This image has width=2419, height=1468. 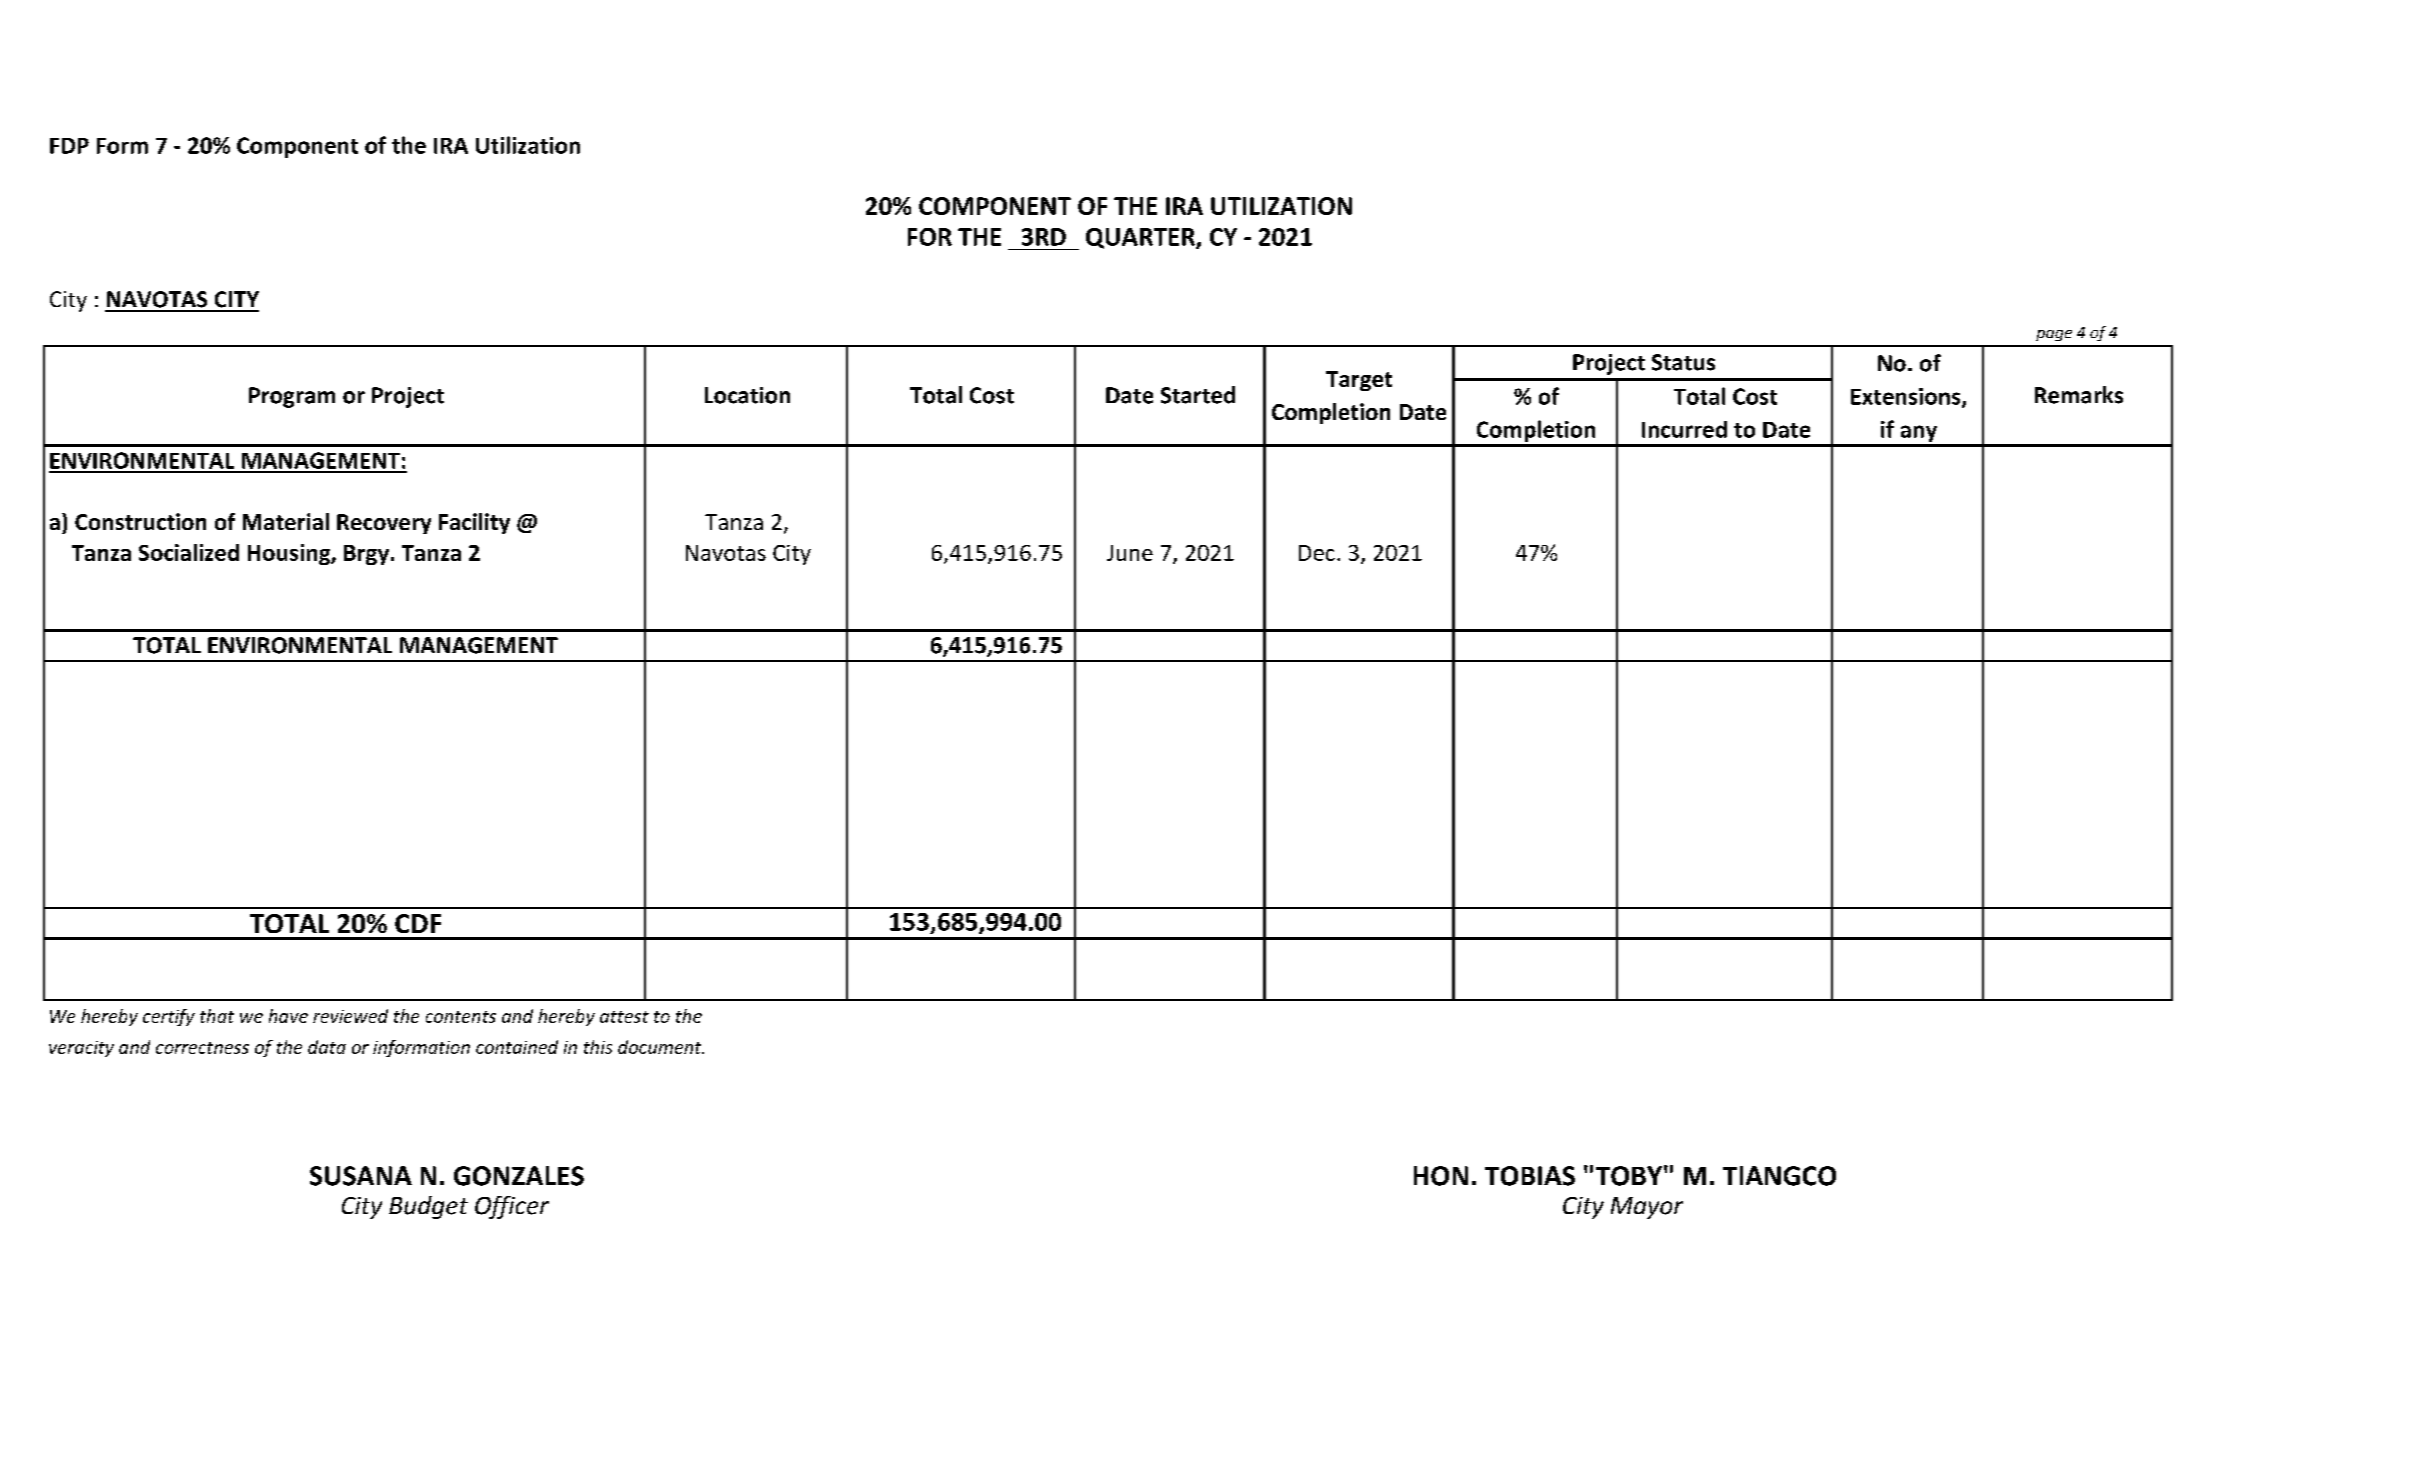 What do you see at coordinates (1530, 1176) in the image?
I see `TOBIAS` at bounding box center [1530, 1176].
